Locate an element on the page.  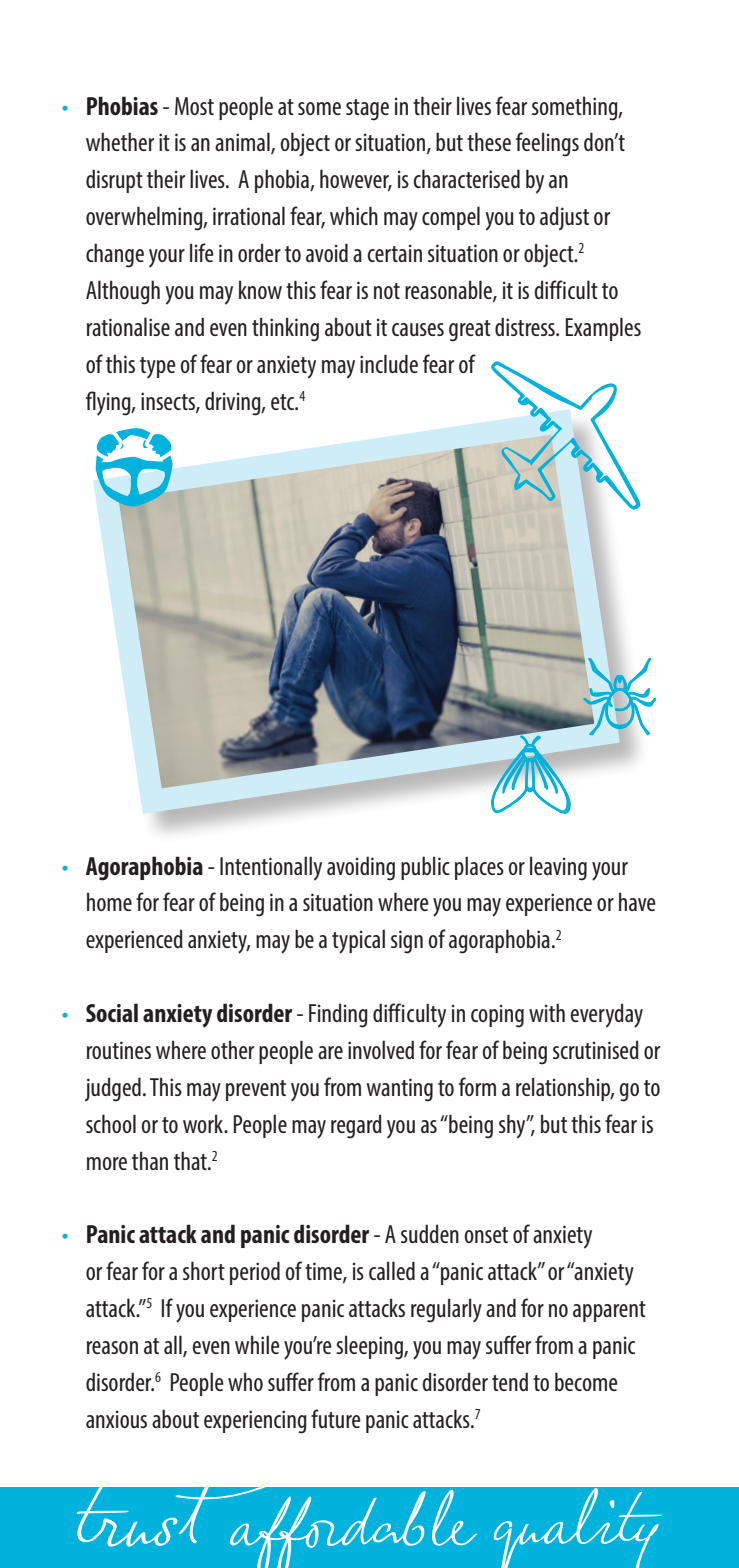
type is located at coordinates (158, 368).
